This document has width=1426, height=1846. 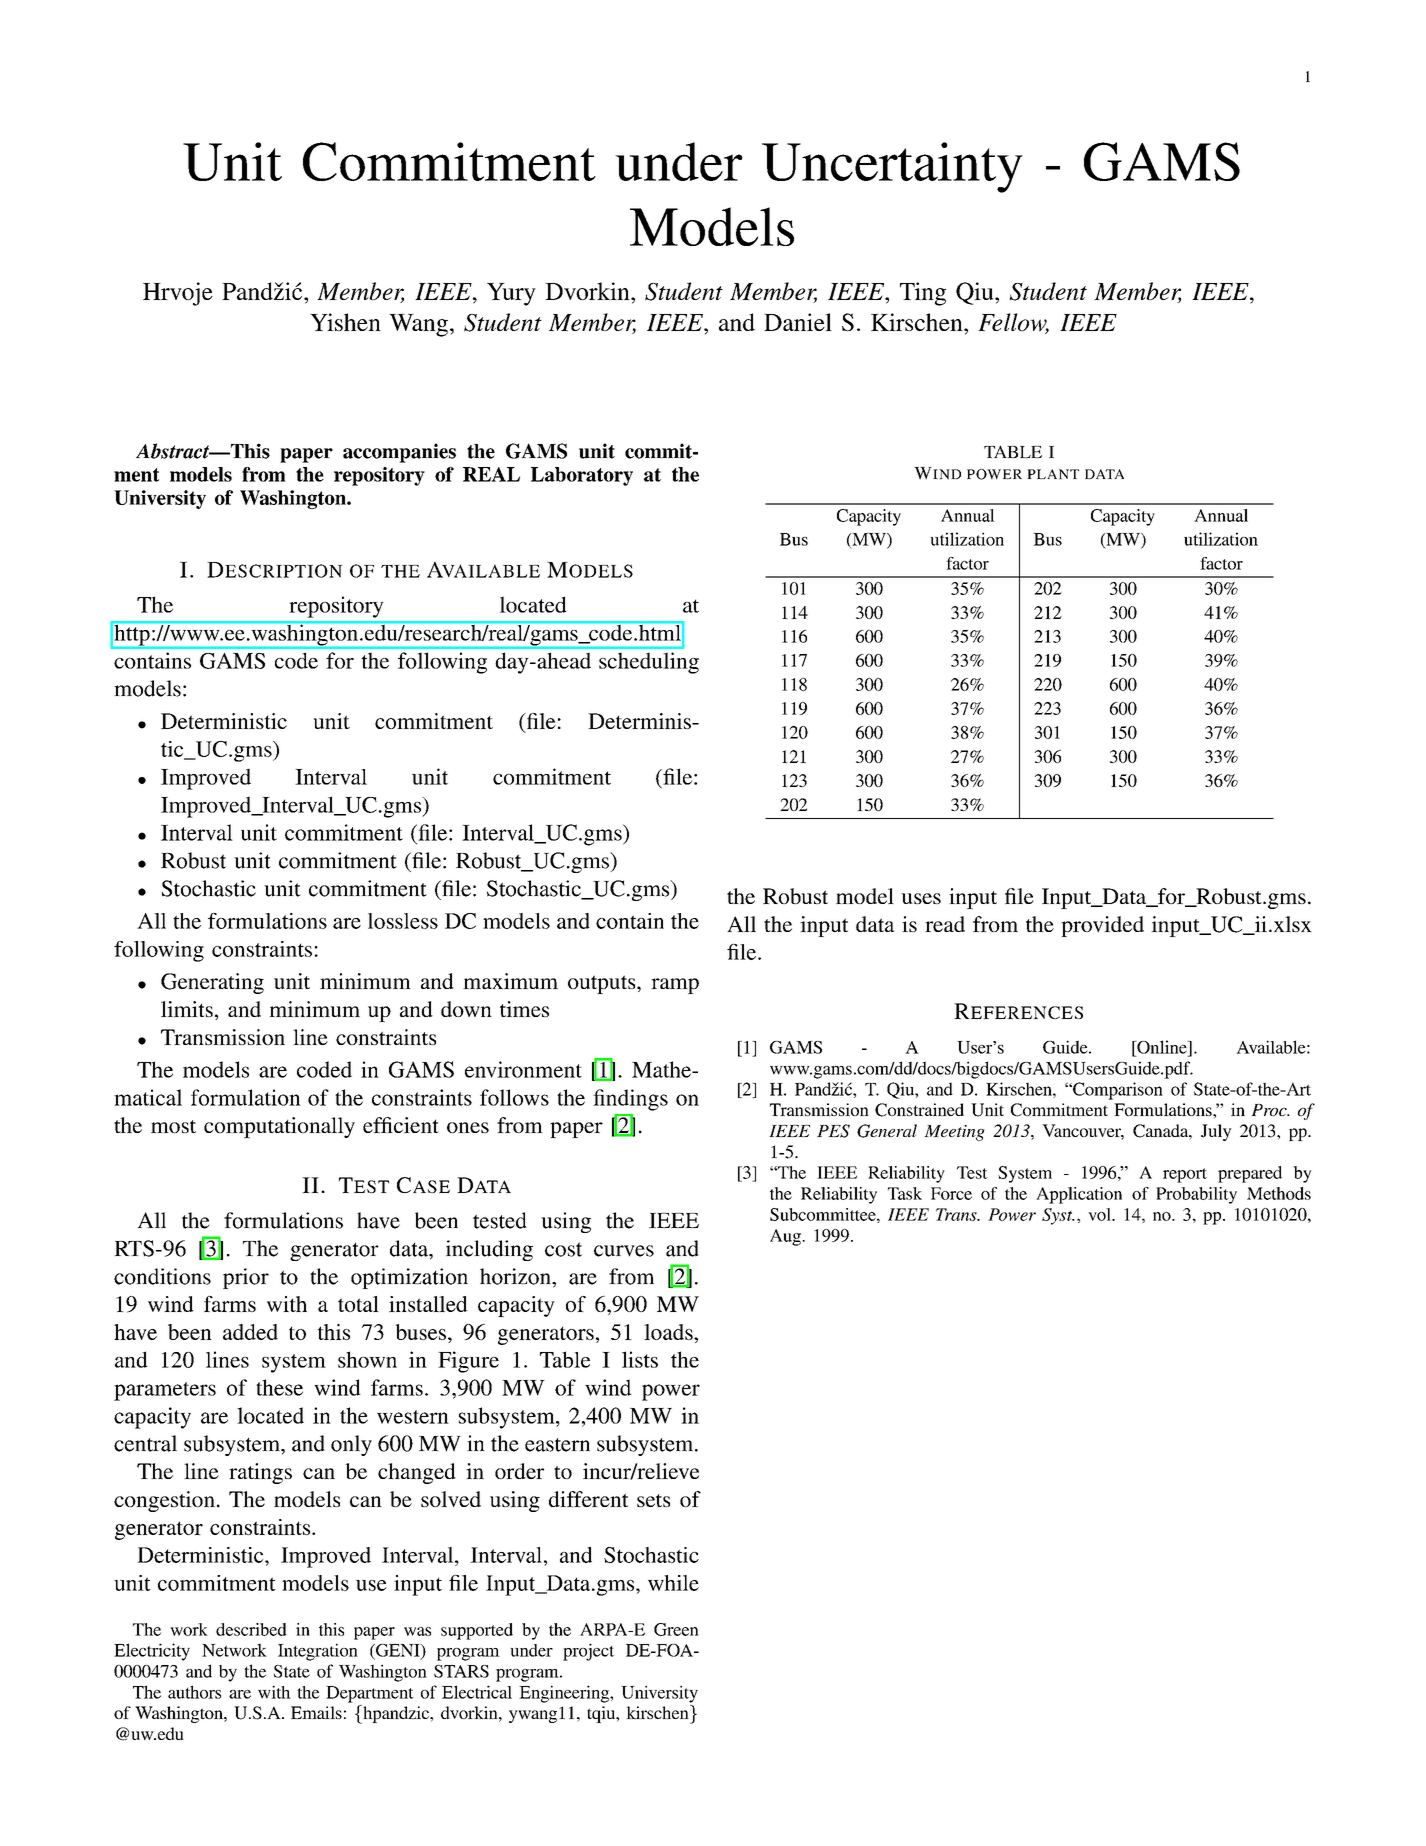 What do you see at coordinates (1185, 1175) in the document?
I see `report` at bounding box center [1185, 1175].
